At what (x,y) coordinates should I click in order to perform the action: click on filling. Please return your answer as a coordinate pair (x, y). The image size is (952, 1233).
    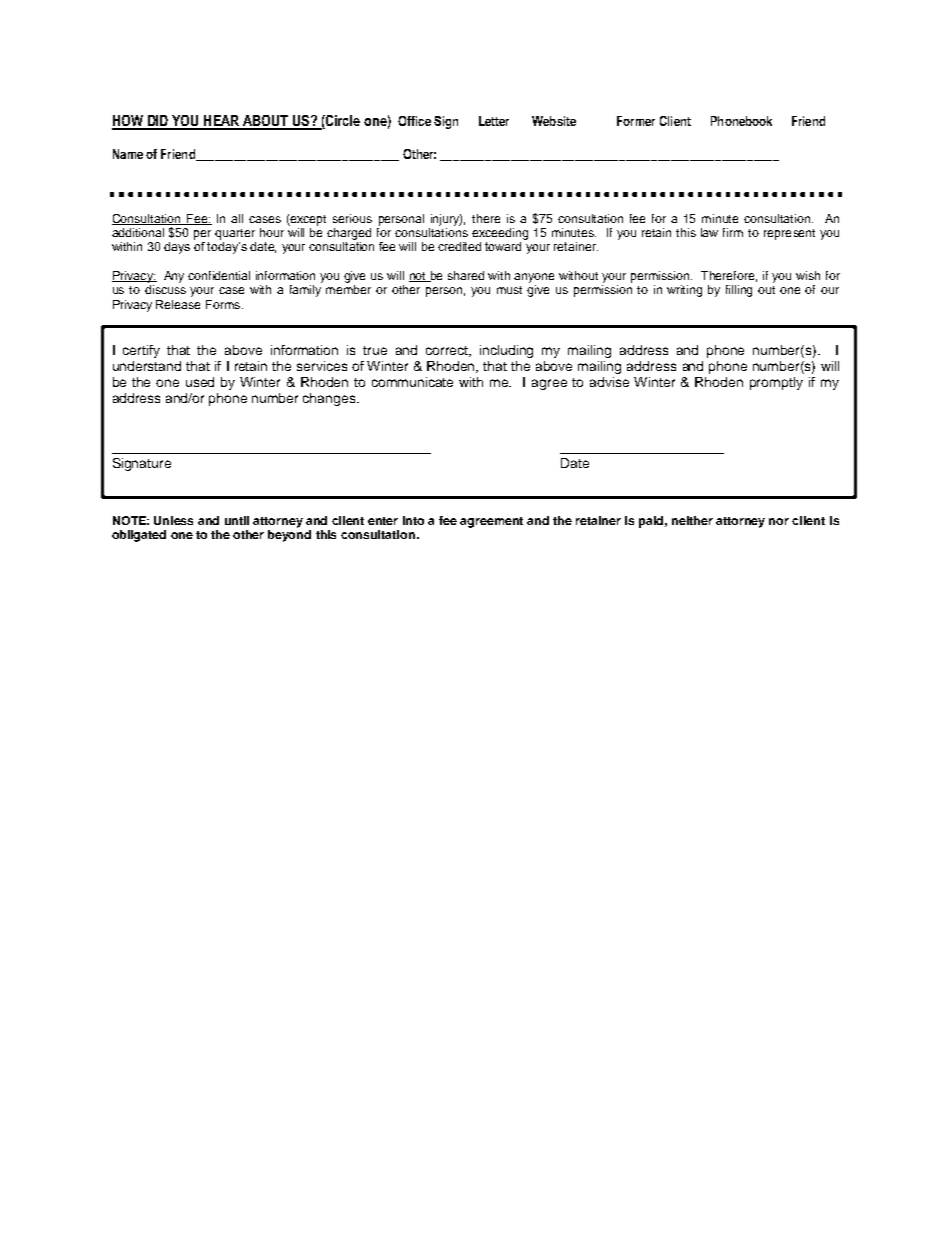
    Looking at the image, I should click on (739, 291).
